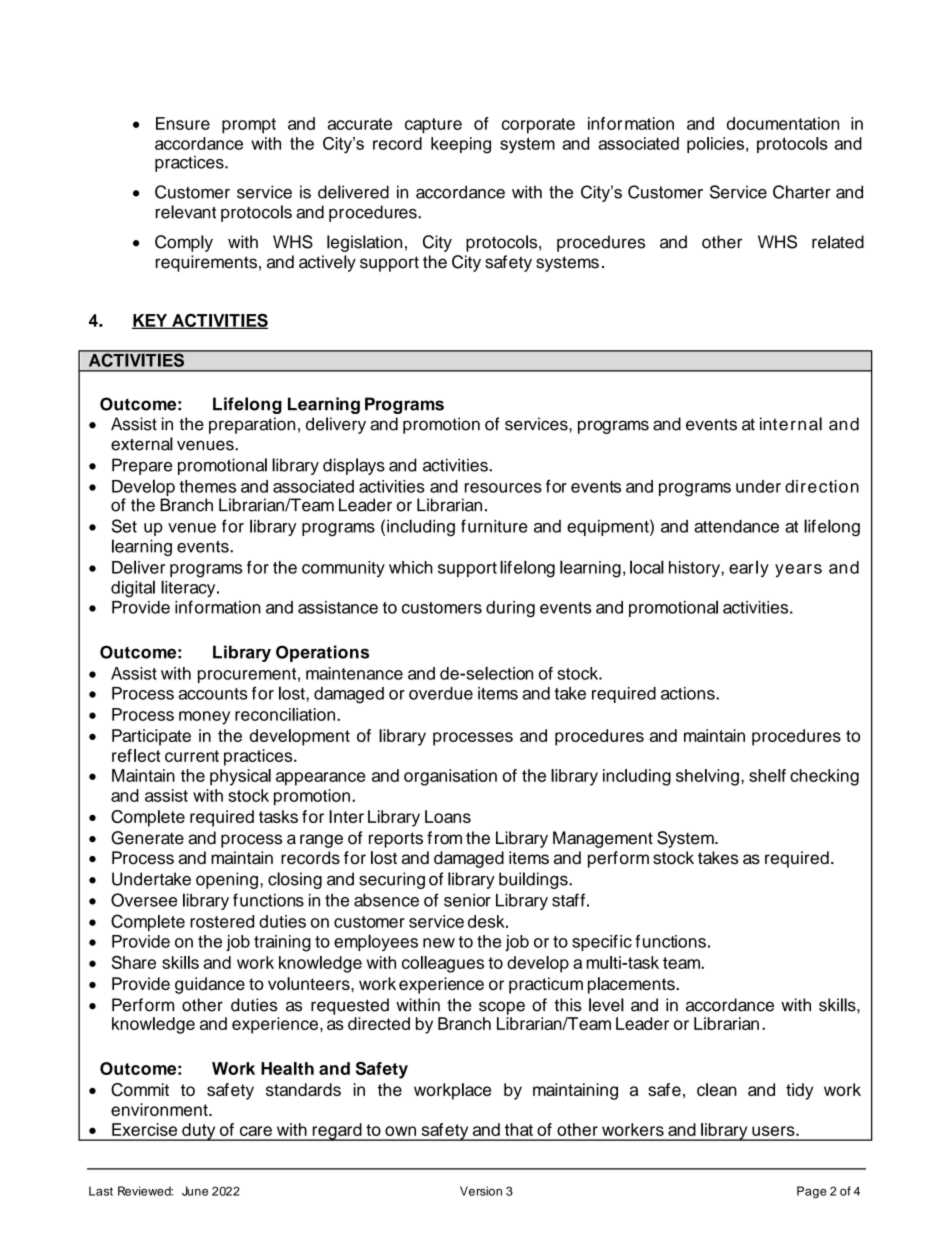 The image size is (952, 1233). What do you see at coordinates (199, 1132) in the screenshot?
I see `duty` at bounding box center [199, 1132].
